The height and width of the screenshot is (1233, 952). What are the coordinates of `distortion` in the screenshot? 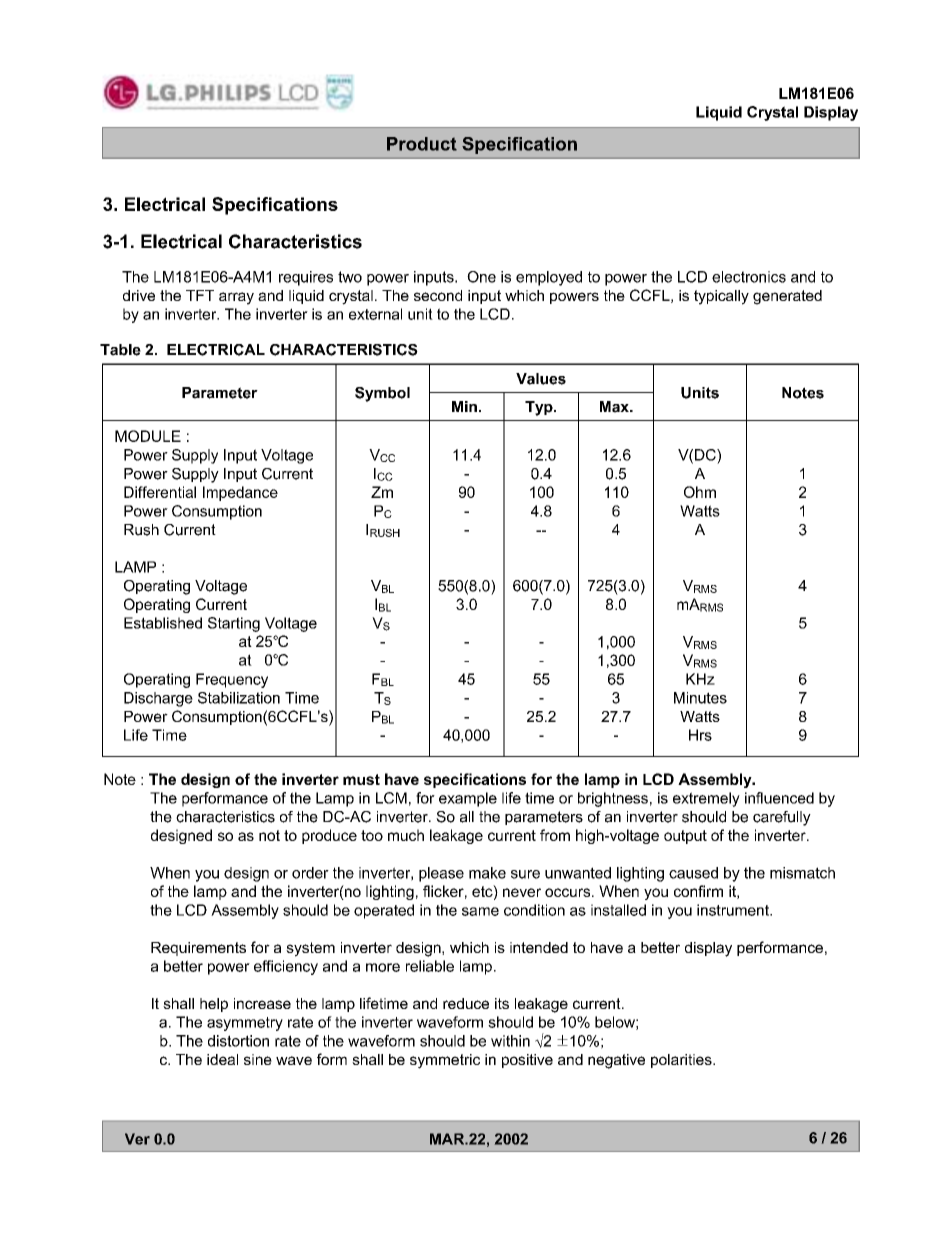 It's located at (238, 1041).
